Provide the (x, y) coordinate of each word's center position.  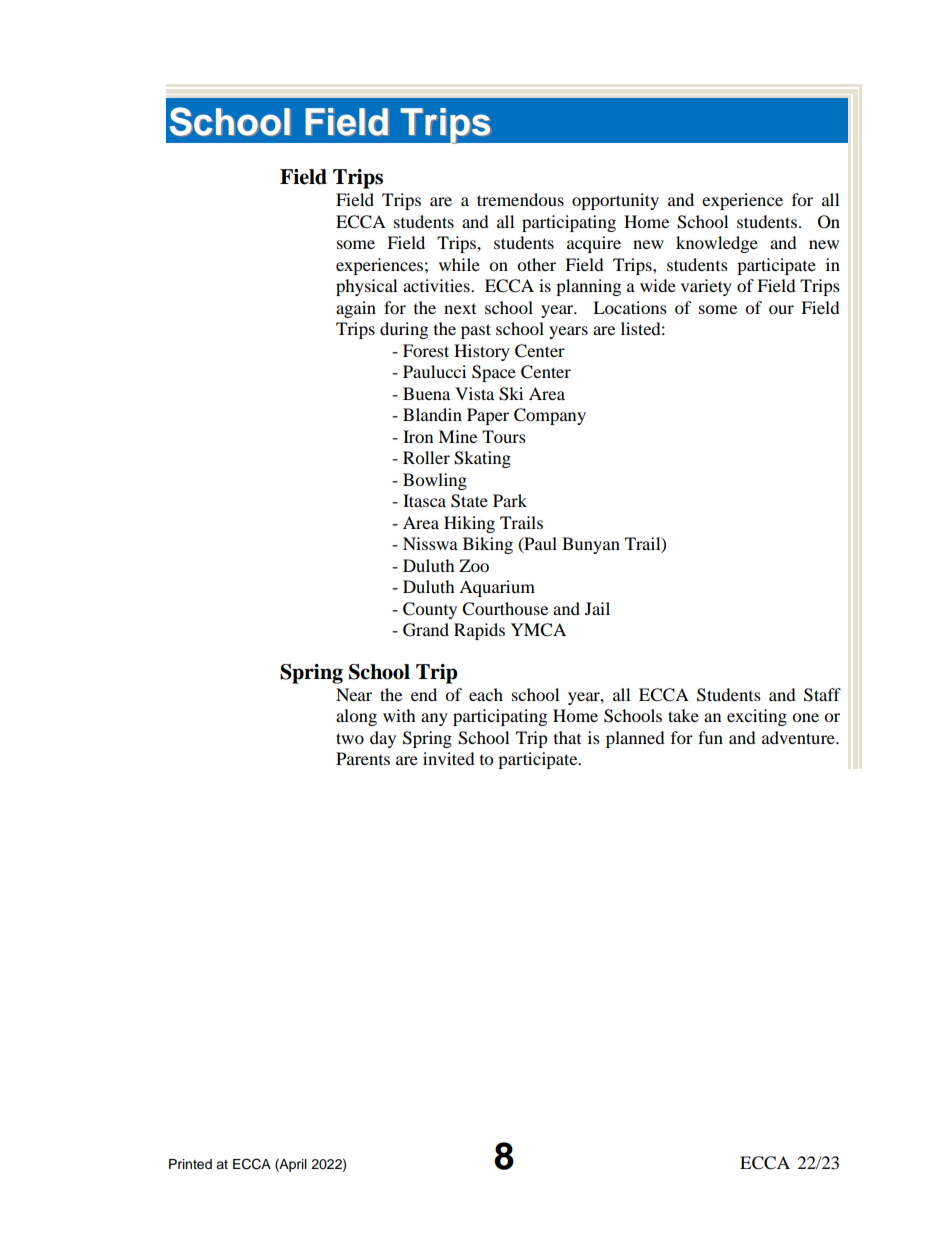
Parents (363, 758)
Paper (488, 416)
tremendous (520, 199)
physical (366, 287)
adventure (799, 737)
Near (354, 694)
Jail (597, 608)
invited (449, 758)
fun (710, 737)
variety (706, 287)
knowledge (717, 244)
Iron (418, 436)
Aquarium (497, 588)
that (567, 737)
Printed (190, 1164)
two (350, 738)
